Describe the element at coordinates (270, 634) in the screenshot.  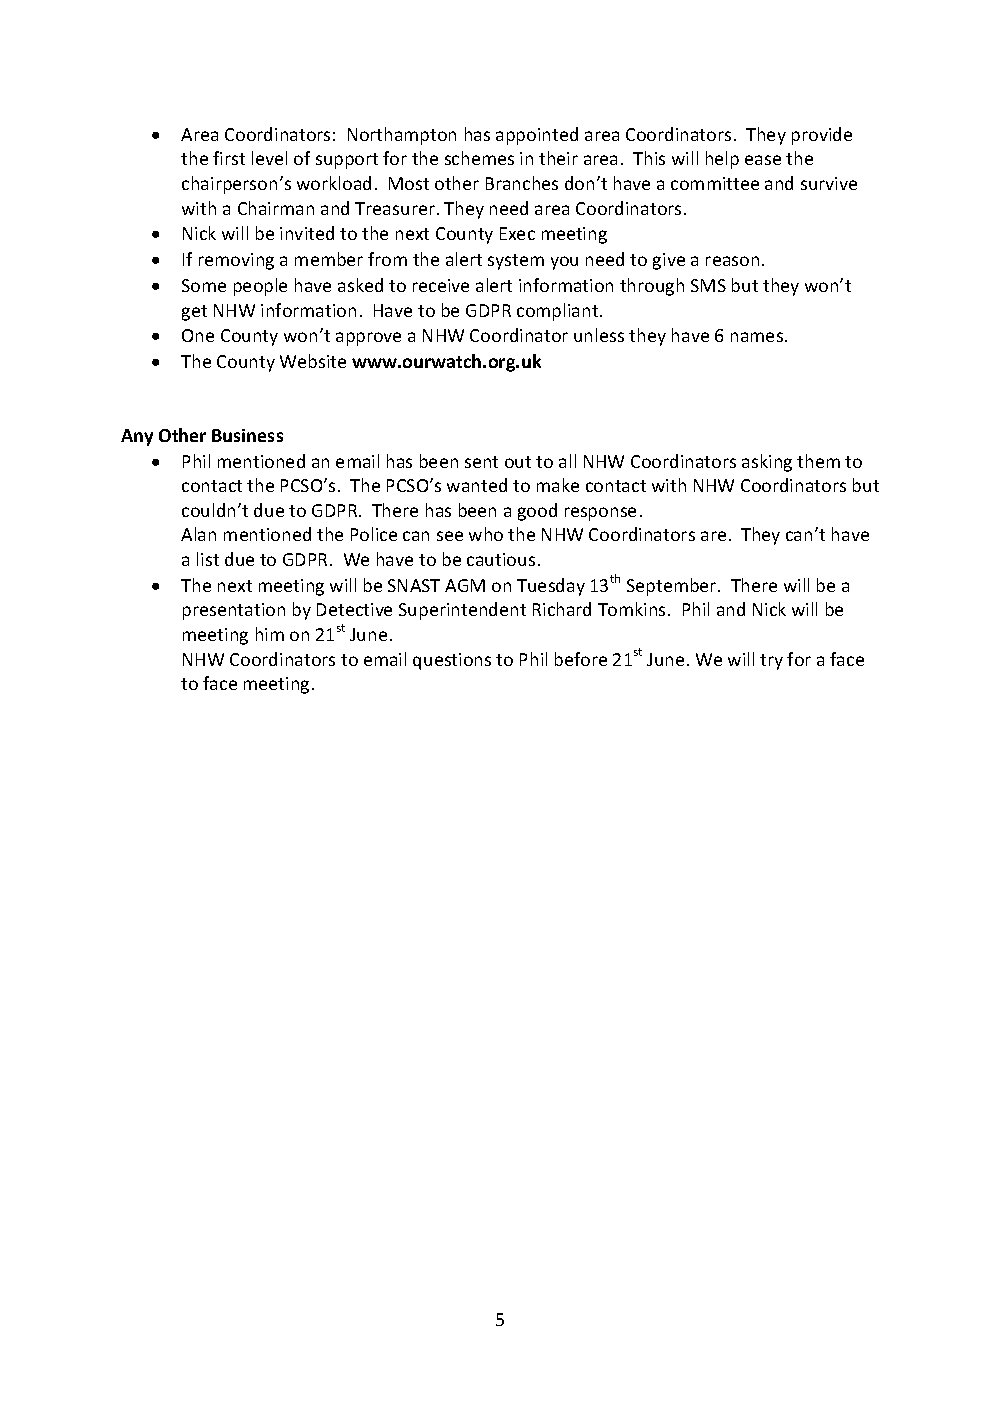
I see `him` at that location.
